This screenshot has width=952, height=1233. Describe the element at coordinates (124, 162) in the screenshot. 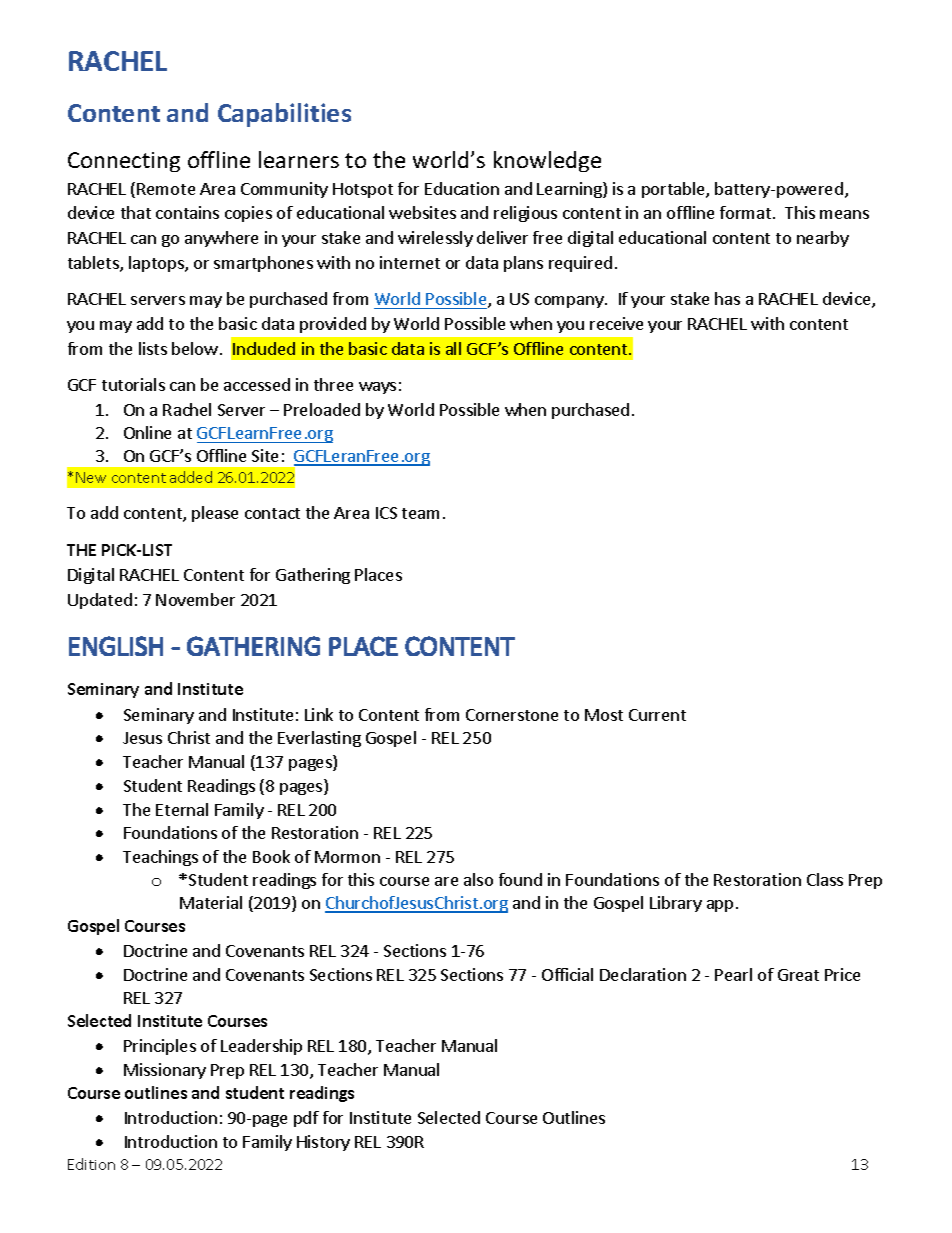

I see `Connecting` at that location.
